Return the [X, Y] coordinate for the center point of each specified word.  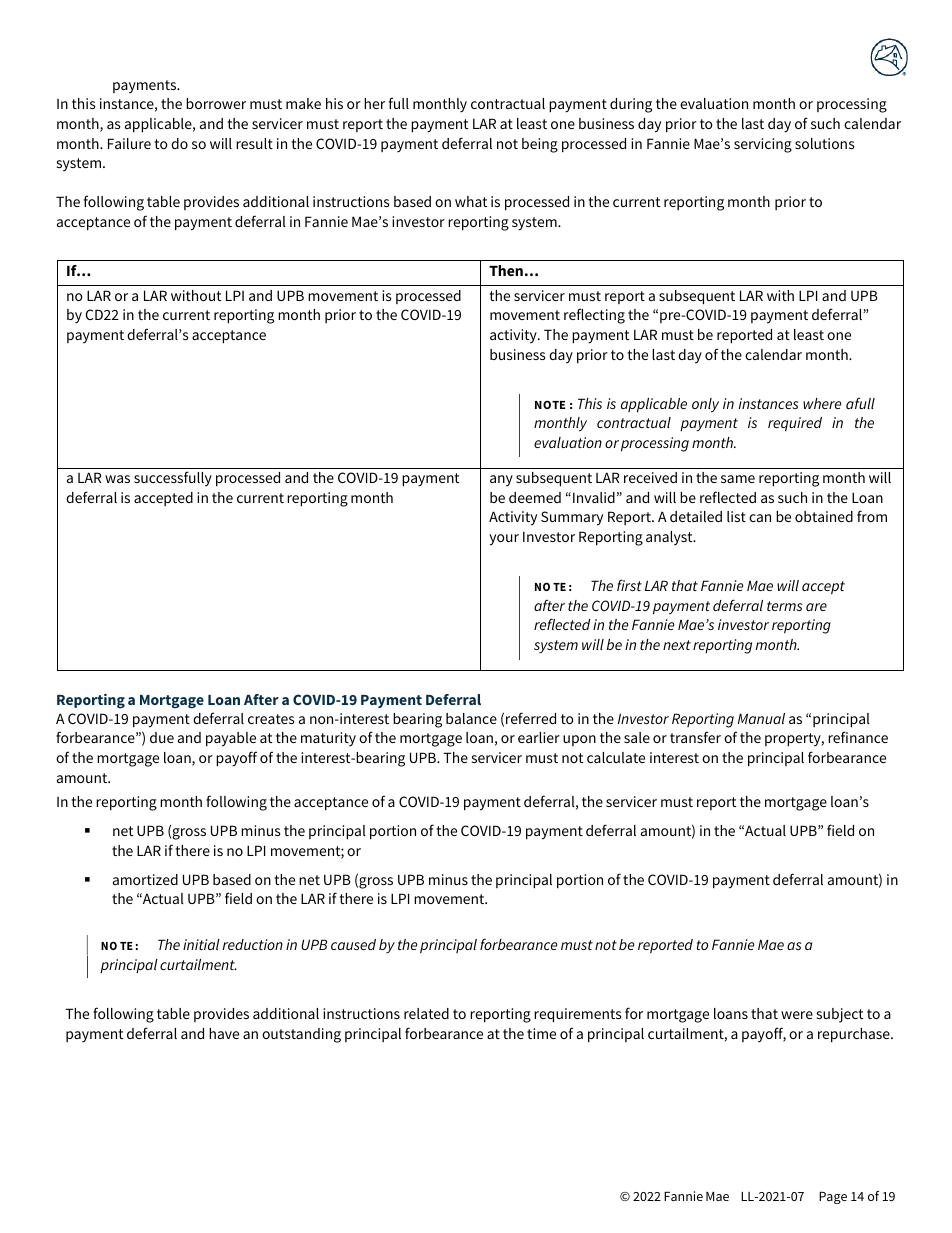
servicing [763, 145]
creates [271, 719]
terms [784, 606]
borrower [216, 103]
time [541, 1033]
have [224, 1033]
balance [471, 718]
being [540, 145]
